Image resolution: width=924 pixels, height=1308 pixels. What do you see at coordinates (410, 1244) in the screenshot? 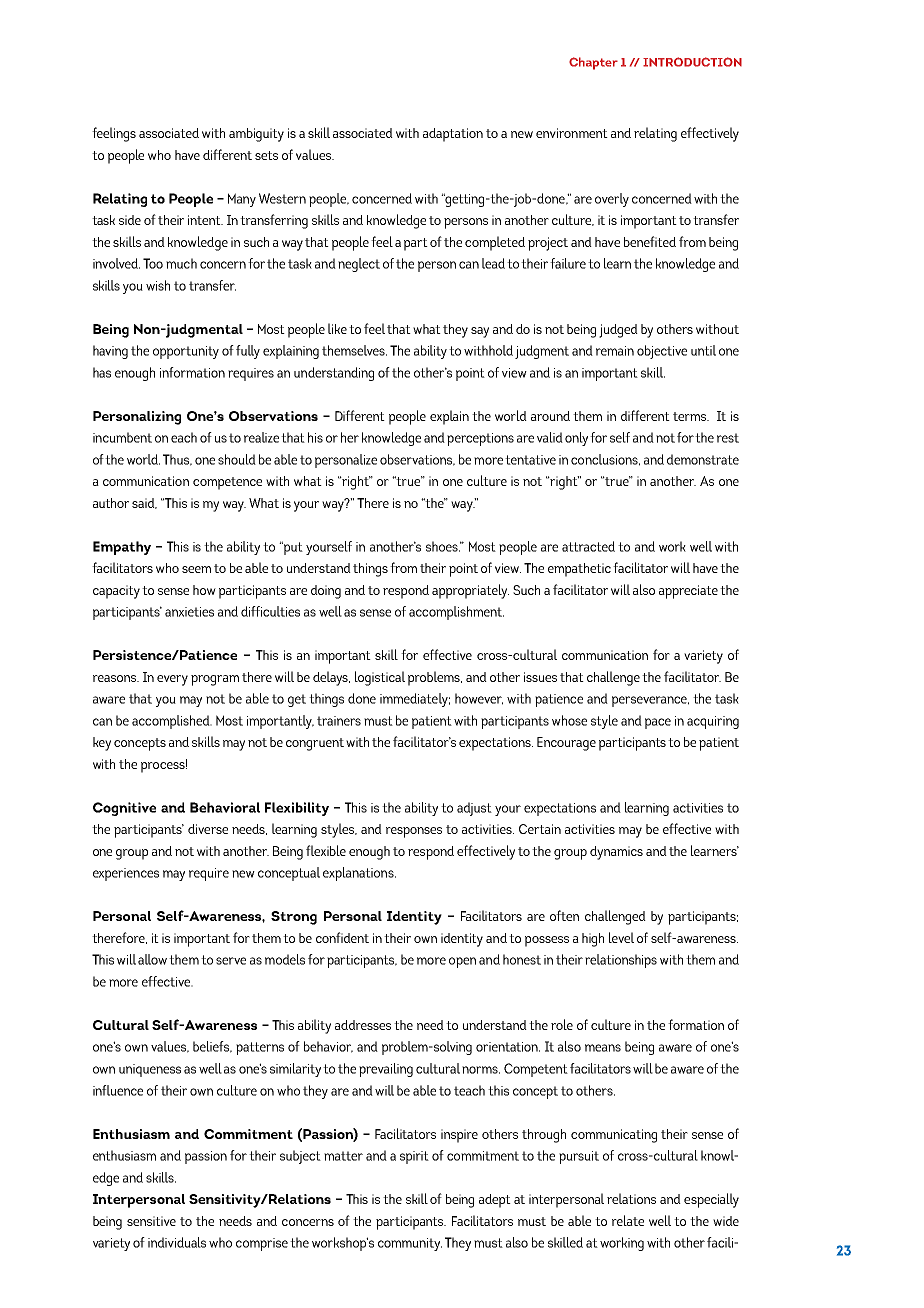
I see `community` at bounding box center [410, 1244].
